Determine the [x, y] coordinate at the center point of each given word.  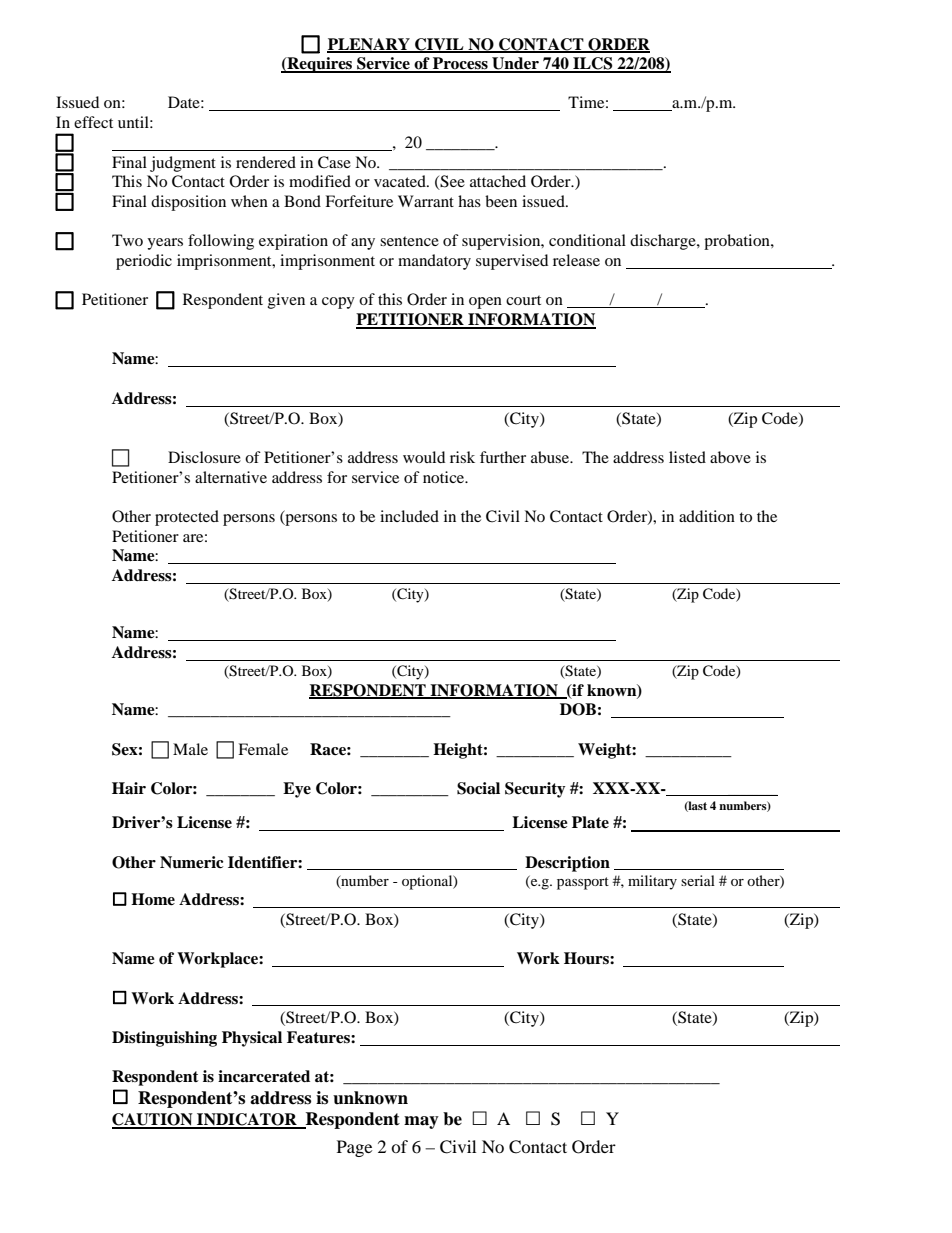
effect [93, 122]
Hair [129, 788]
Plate [590, 822]
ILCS [593, 64]
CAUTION [153, 1120]
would [424, 457]
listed [687, 457]
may [421, 1122]
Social [478, 788]
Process [460, 64]
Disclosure [204, 457]
